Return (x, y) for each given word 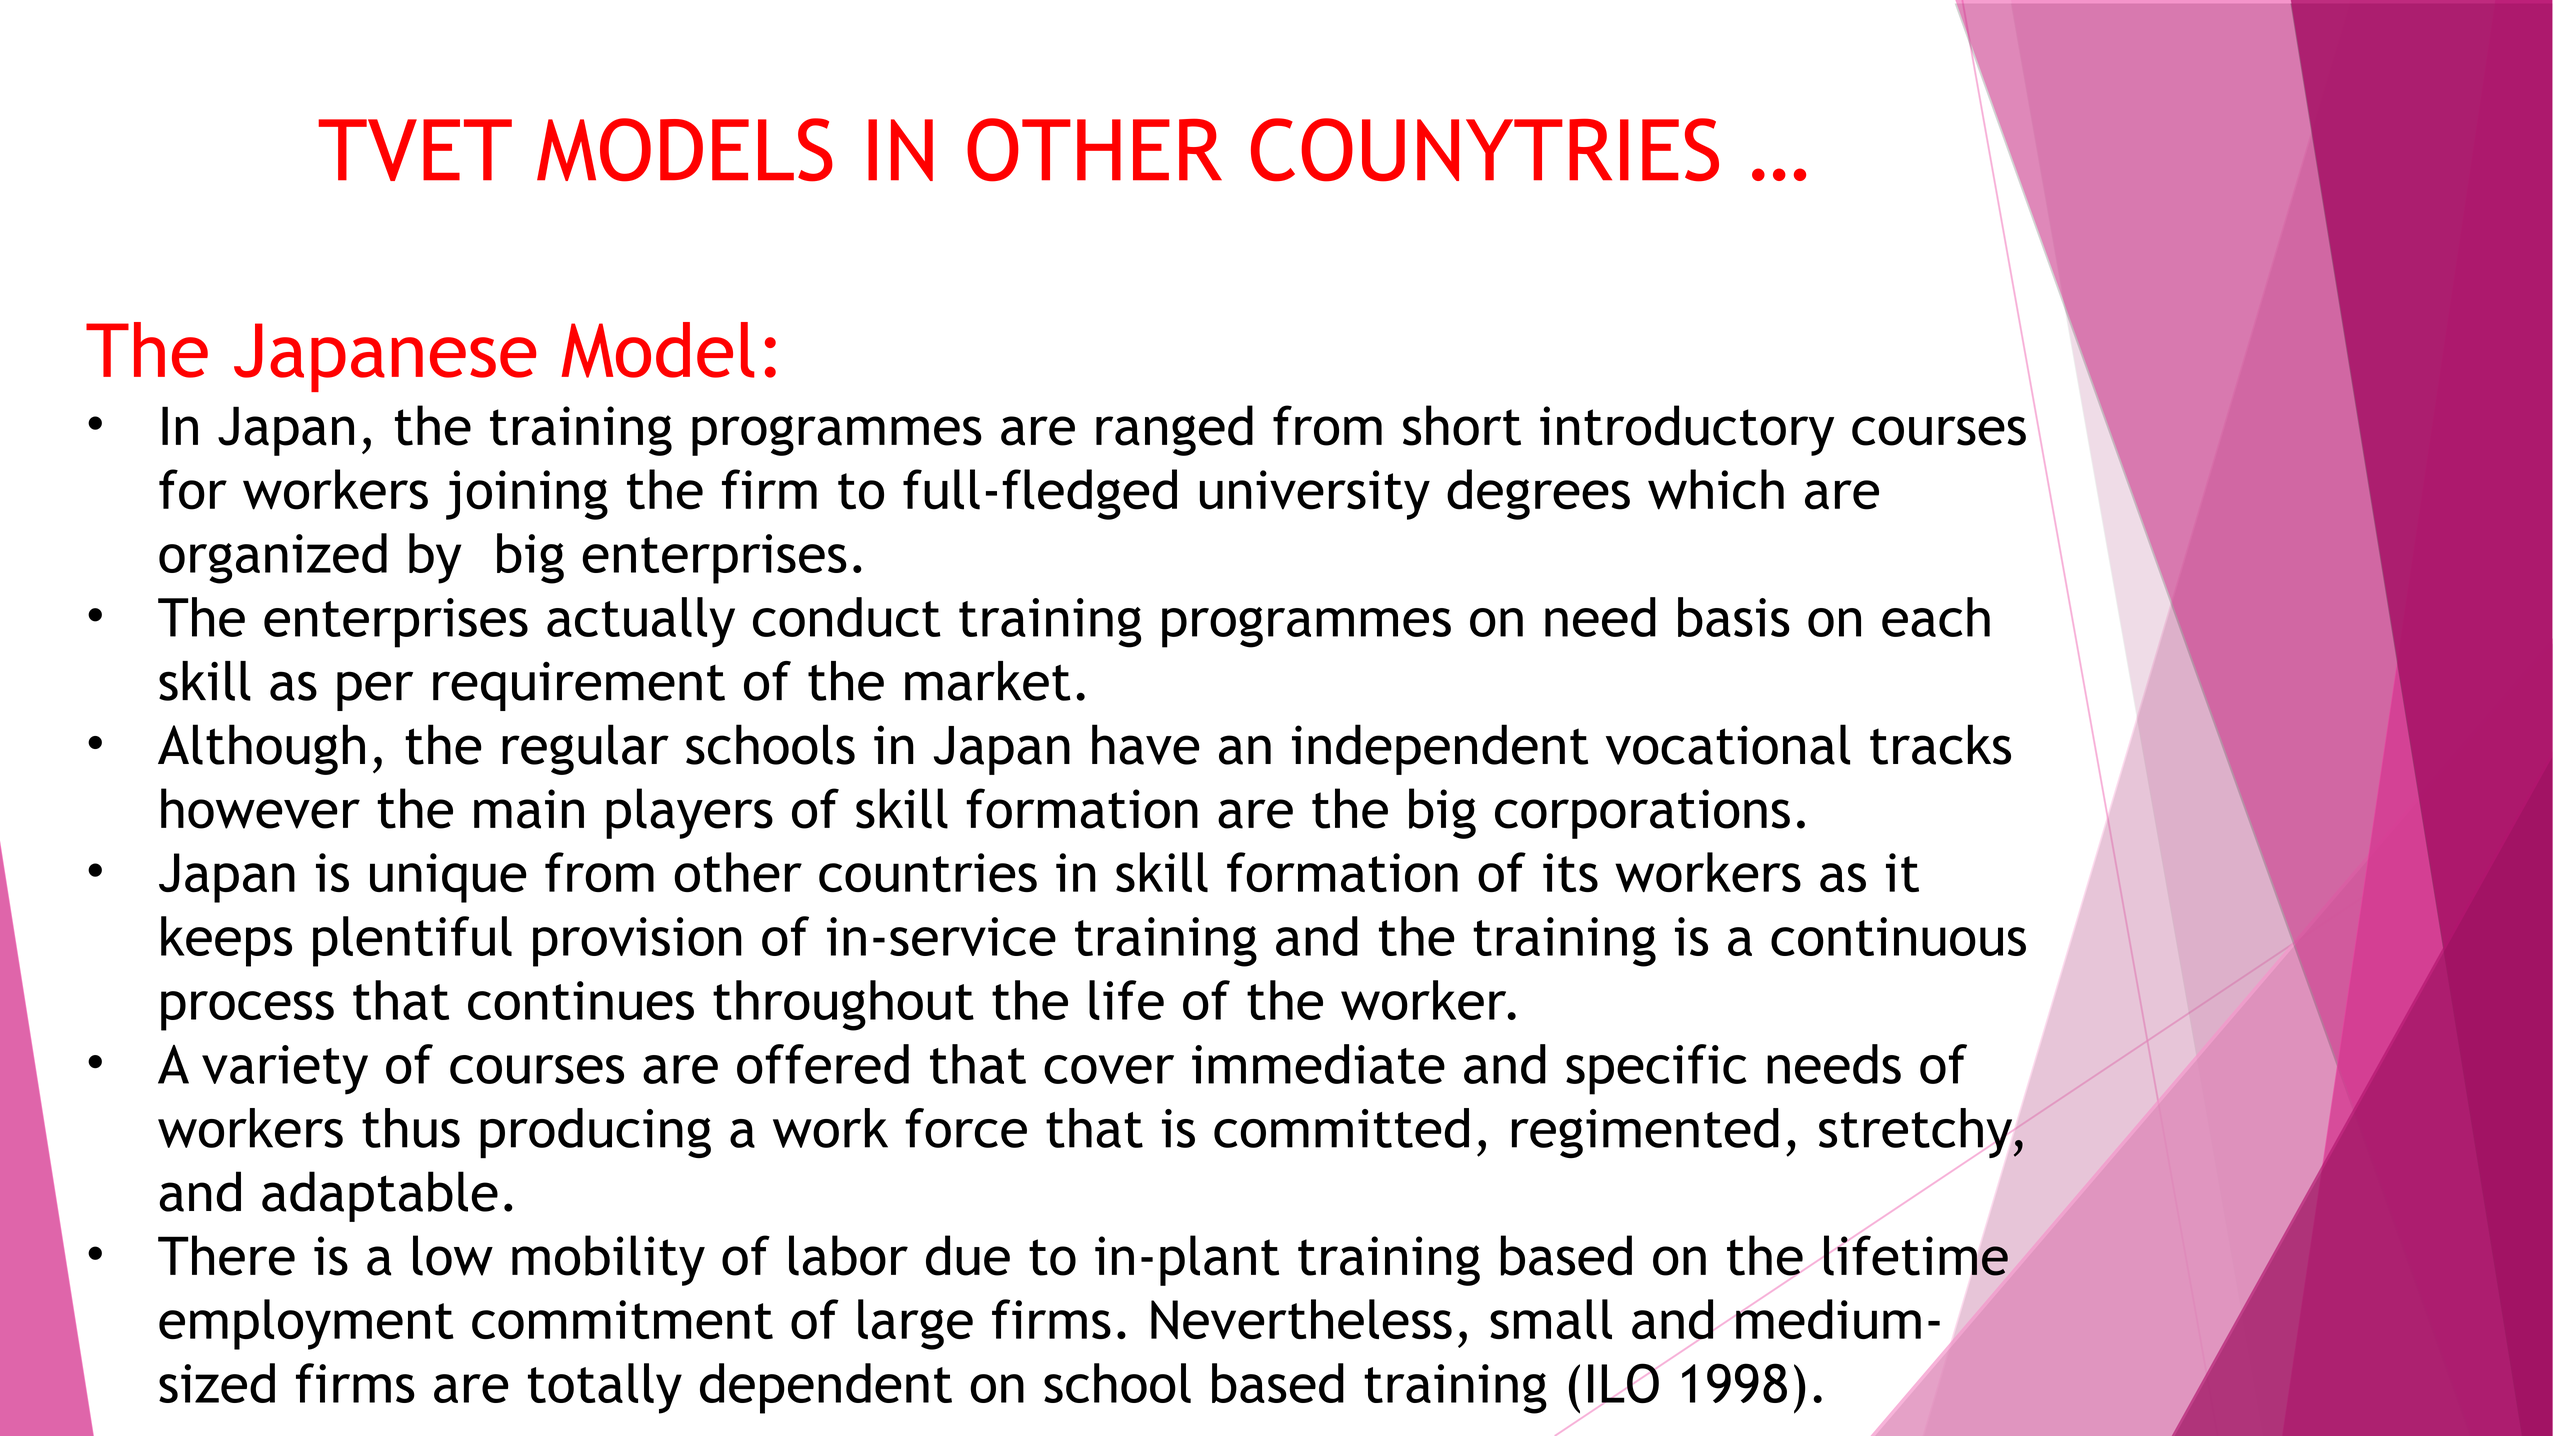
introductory (1687, 430)
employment (306, 1324)
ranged (1174, 430)
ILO (1623, 1383)
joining (527, 495)
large (915, 1324)
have (1146, 744)
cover (1109, 1069)
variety (285, 1070)
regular (585, 749)
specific (1656, 1069)
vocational (1728, 744)
